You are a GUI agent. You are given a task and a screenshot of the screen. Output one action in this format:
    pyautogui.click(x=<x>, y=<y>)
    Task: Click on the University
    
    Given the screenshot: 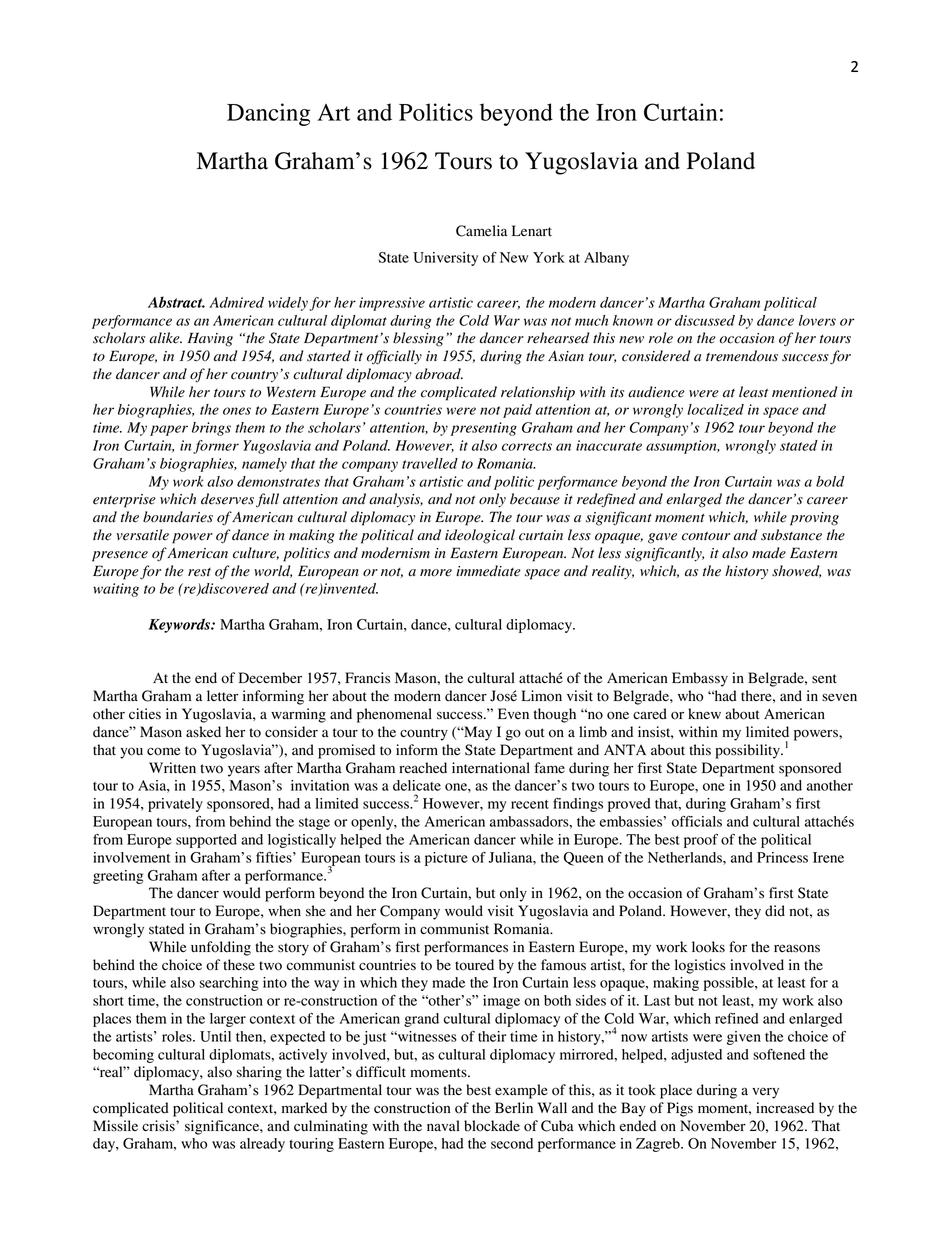 What is the action you would take?
    pyautogui.click(x=445, y=259)
